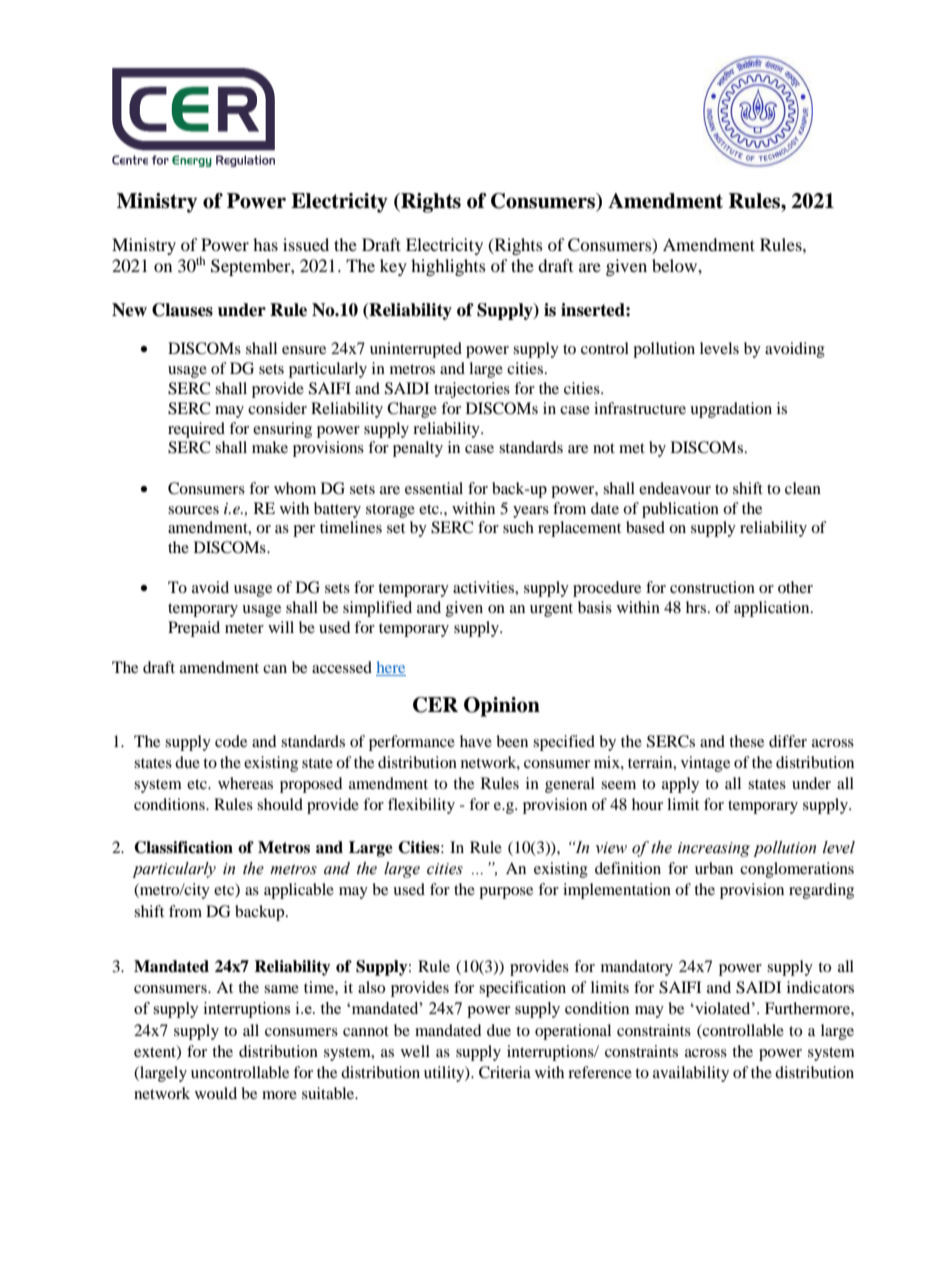  What do you see at coordinates (421, 806) in the screenshot?
I see `flexibility` at bounding box center [421, 806].
